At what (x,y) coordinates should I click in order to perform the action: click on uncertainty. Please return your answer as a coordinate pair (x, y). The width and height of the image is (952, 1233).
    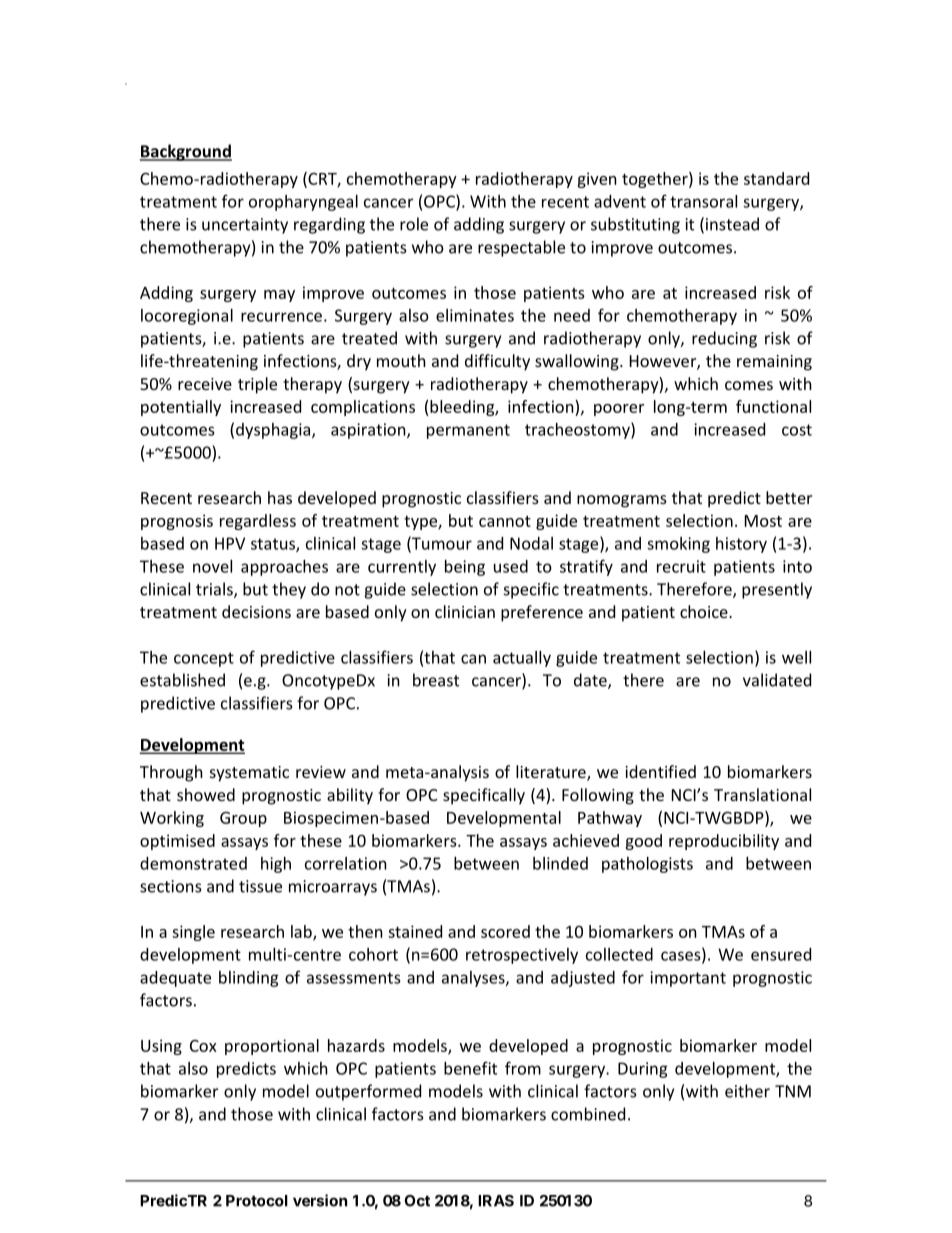
    Looking at the image, I should click on (245, 226).
